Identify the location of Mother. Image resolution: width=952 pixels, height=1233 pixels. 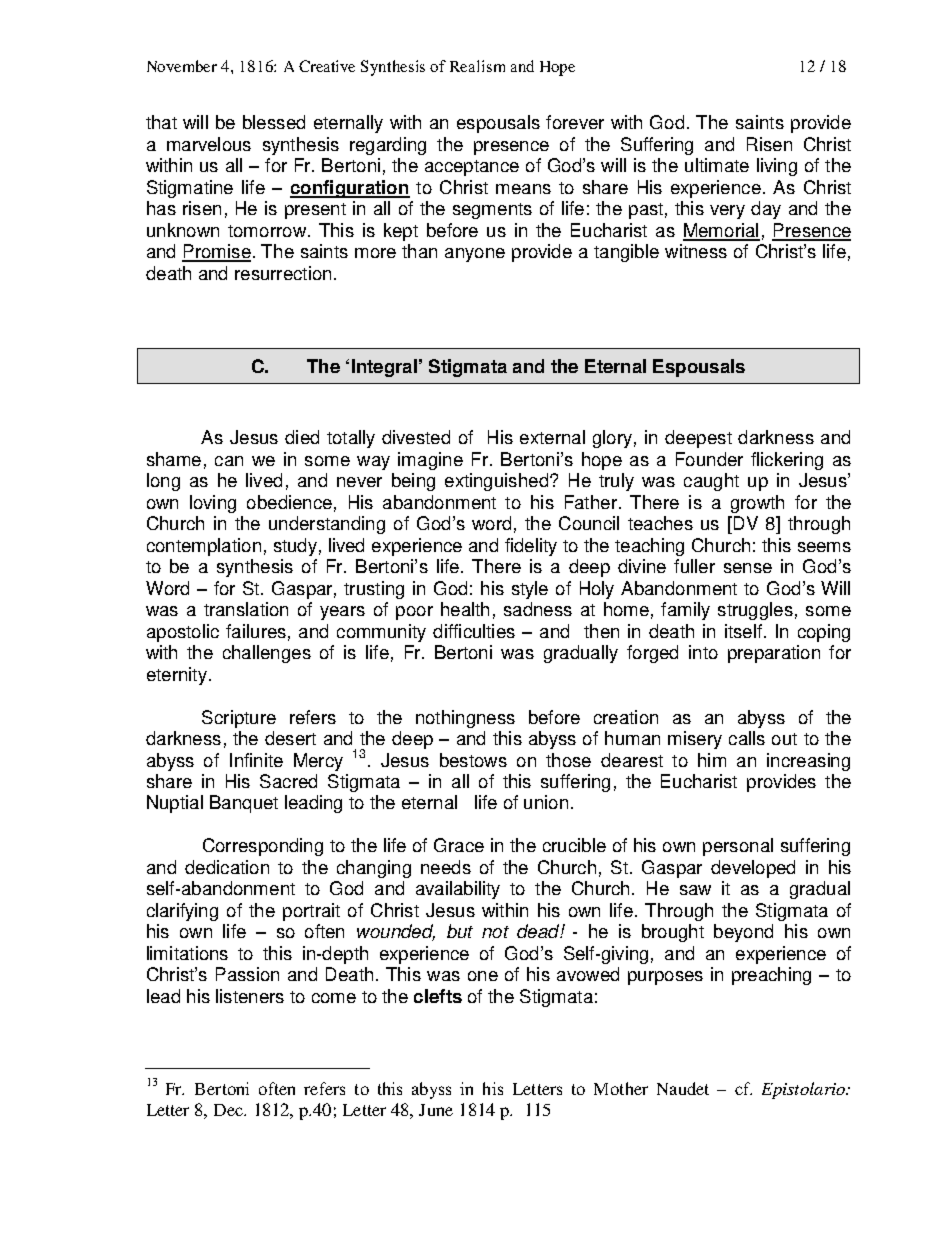
(621, 1088).
